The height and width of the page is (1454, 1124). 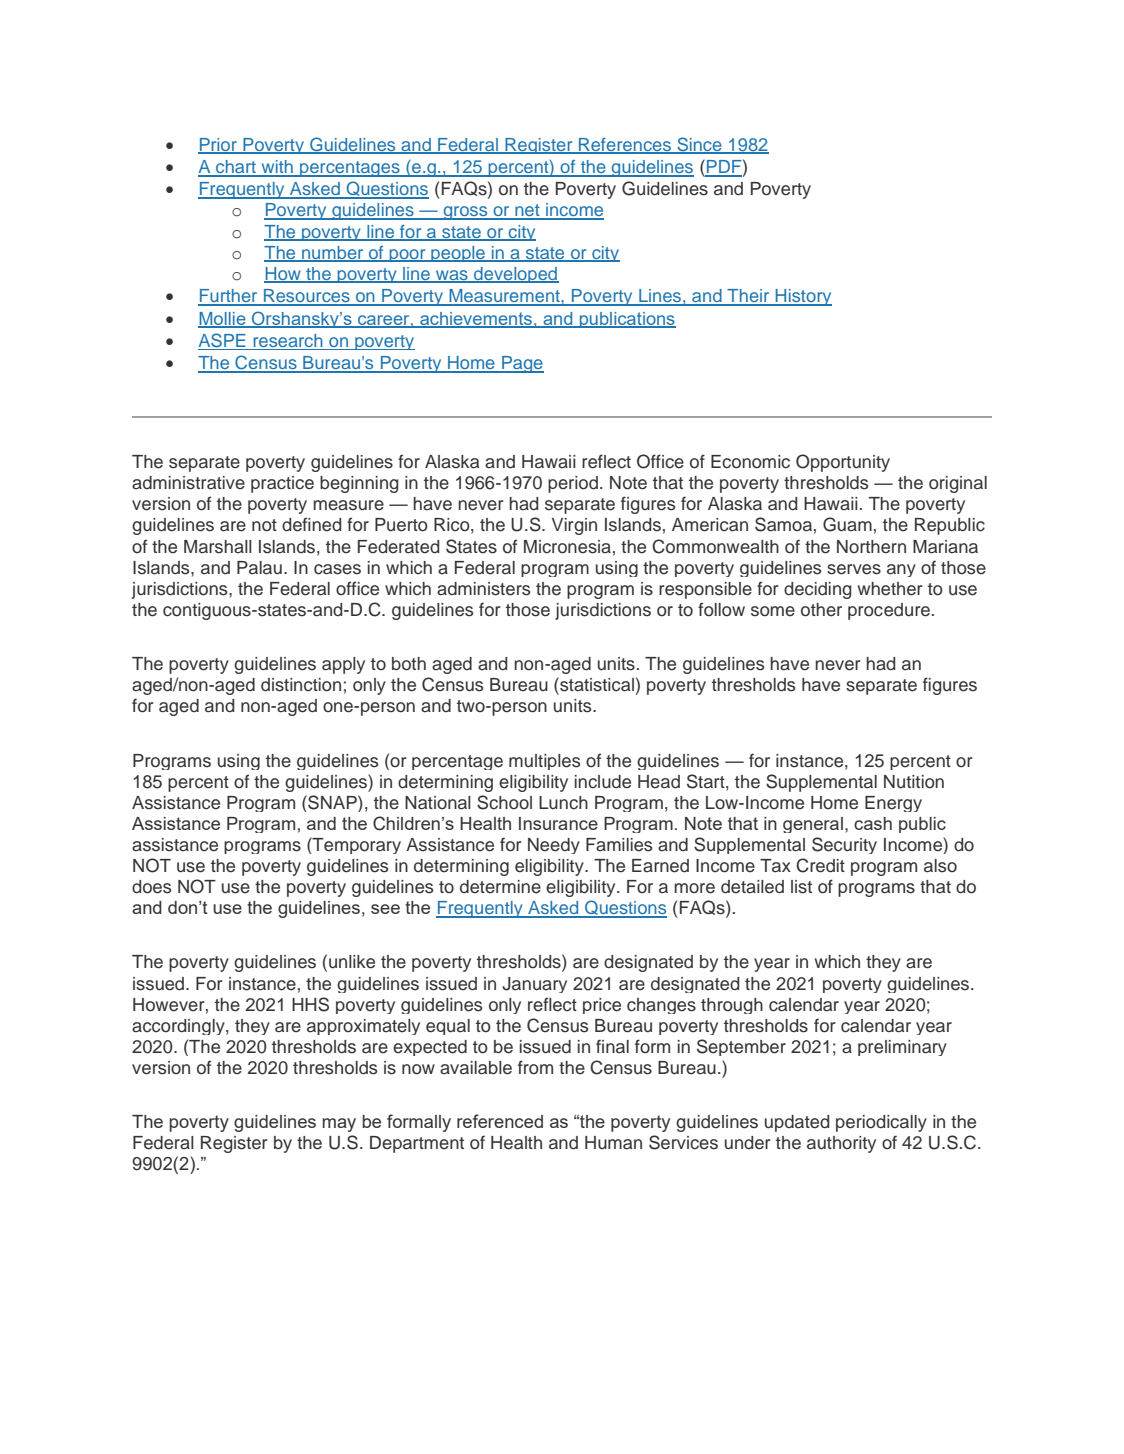 I want to click on chart, so click(x=236, y=168).
